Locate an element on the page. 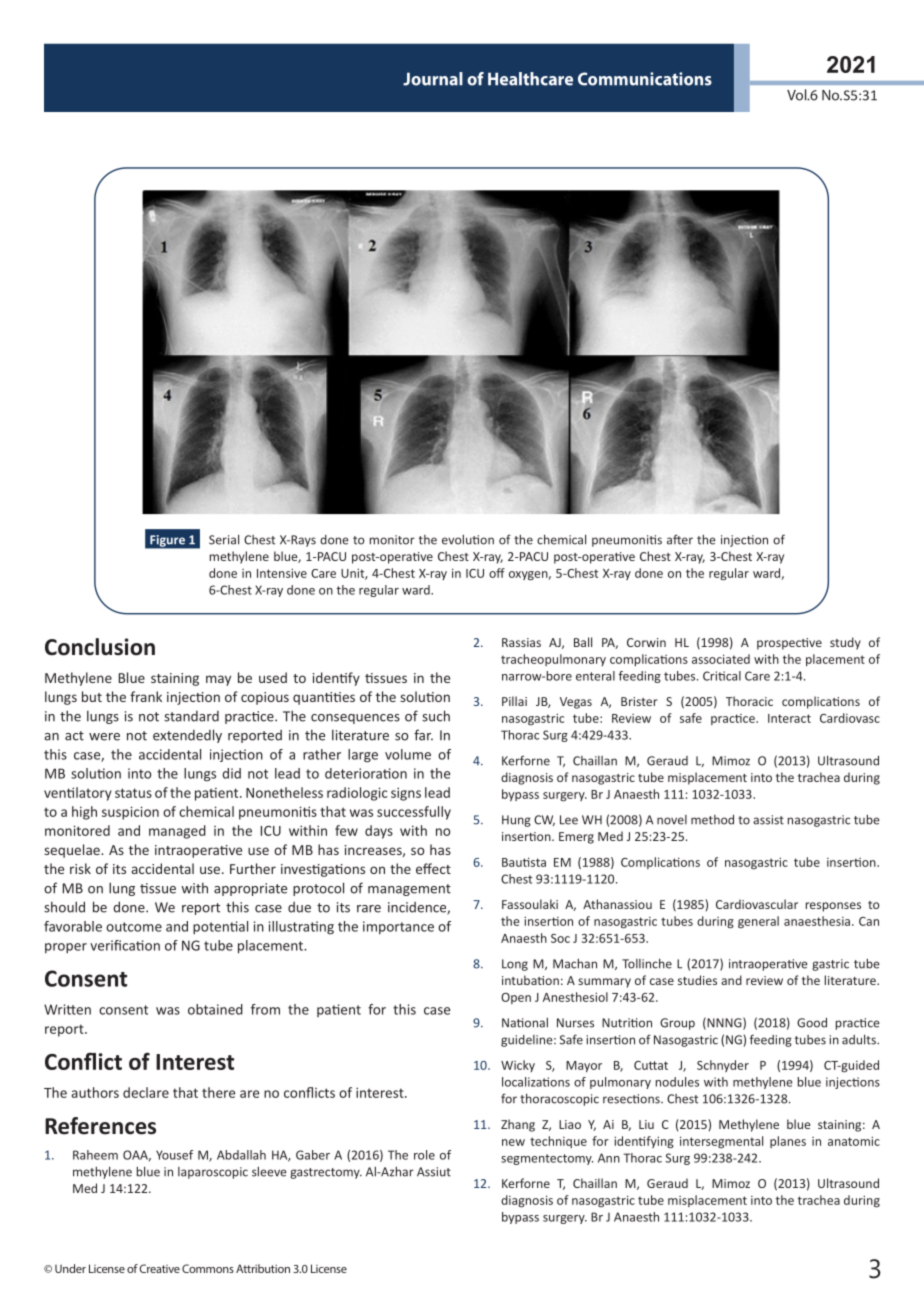 The image size is (924, 1308). frank is located at coordinates (146, 696).
